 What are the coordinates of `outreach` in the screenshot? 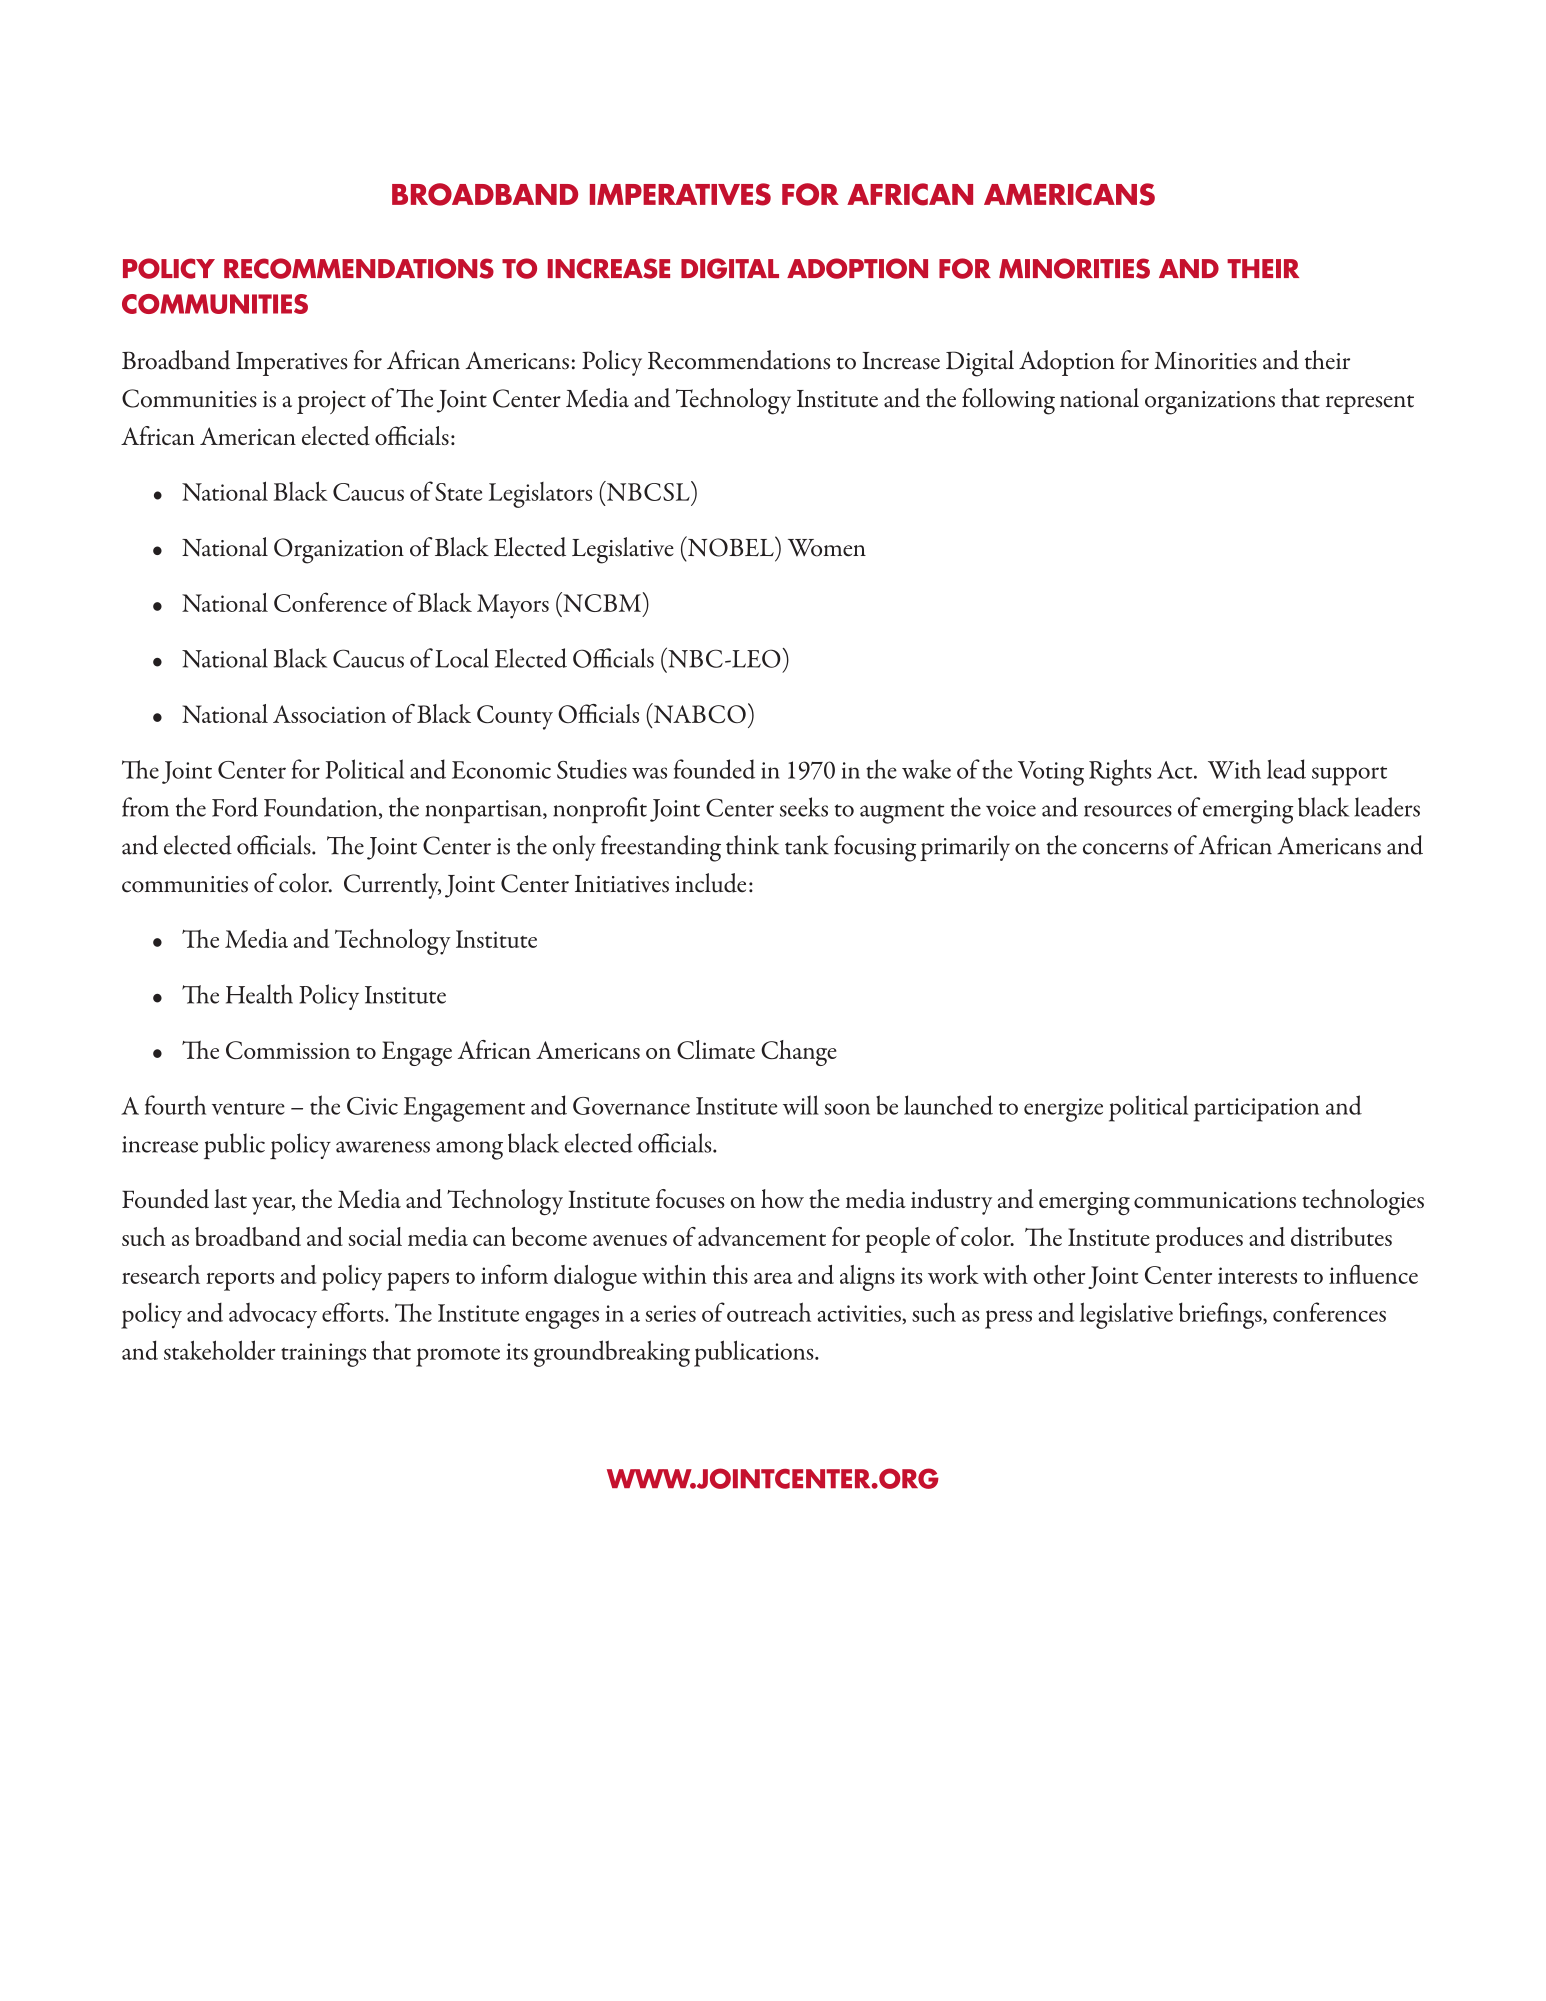 It's located at (769, 1312).
